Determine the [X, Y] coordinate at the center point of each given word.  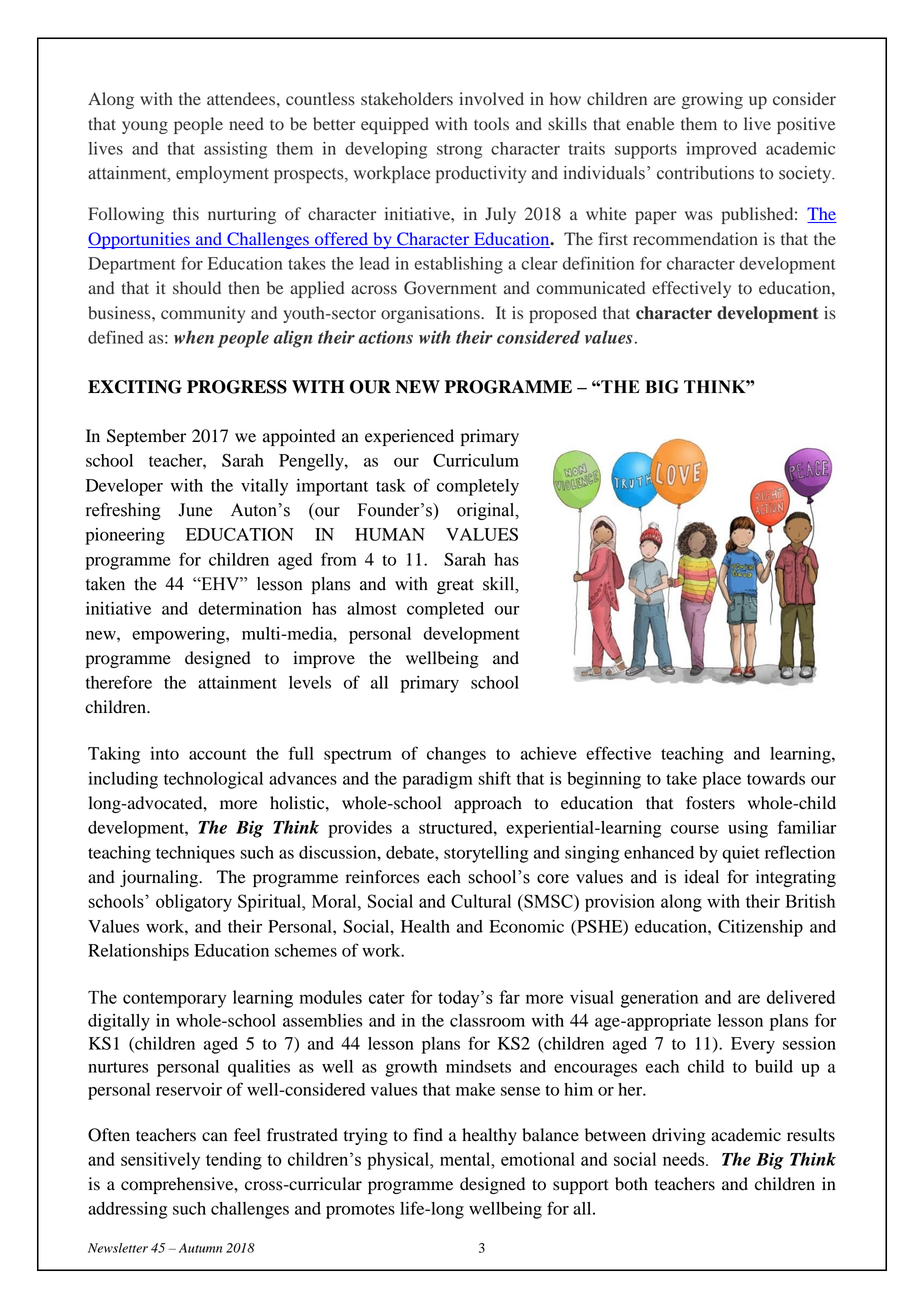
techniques [195, 854]
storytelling [486, 854]
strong [459, 151]
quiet [741, 854]
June [195, 510]
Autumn [200, 1248]
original [487, 511]
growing [712, 100]
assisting [235, 150]
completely [478, 487]
